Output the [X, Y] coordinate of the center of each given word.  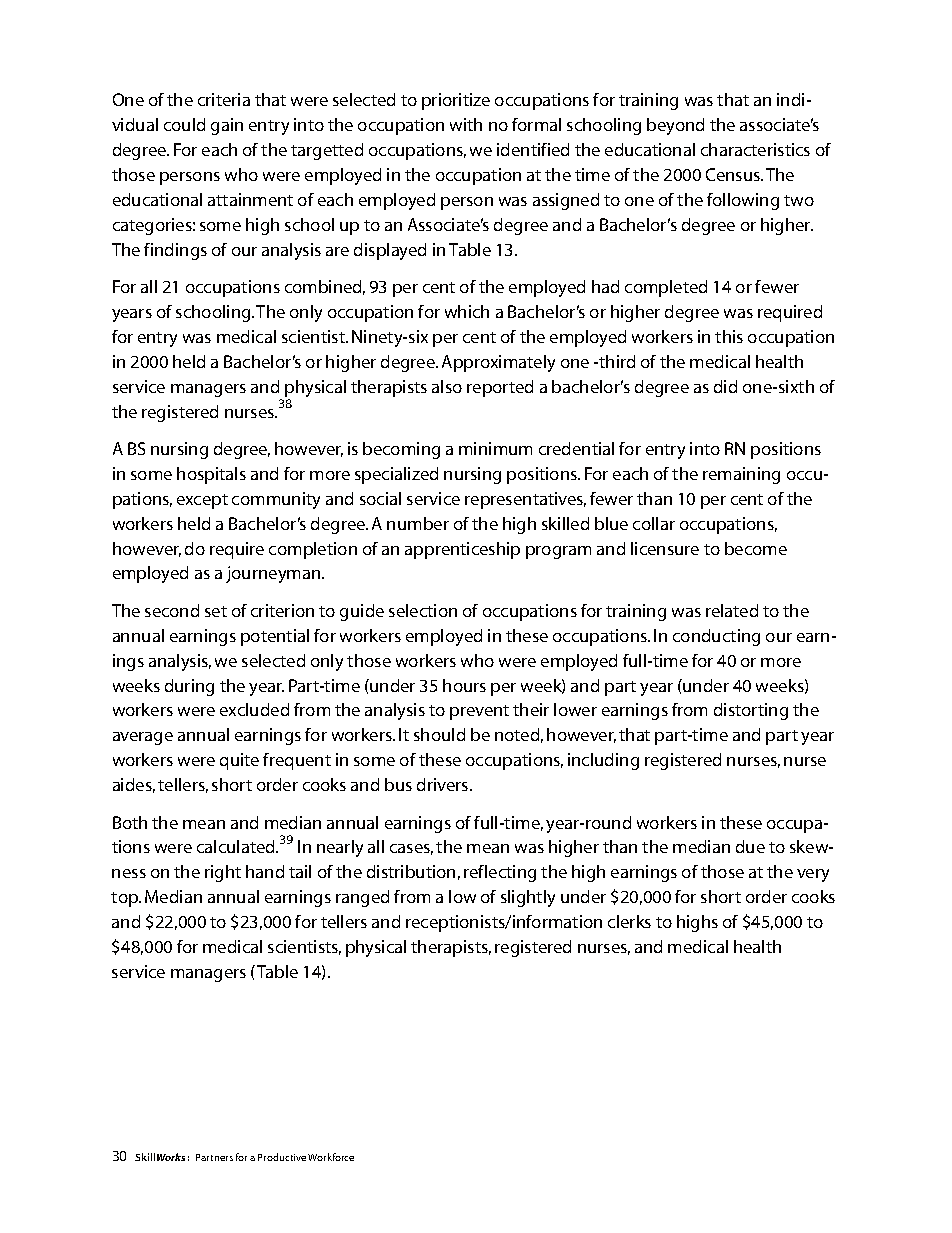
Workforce [331, 1157]
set [216, 611]
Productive [282, 1157]
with [466, 124]
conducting [716, 637]
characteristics [755, 149]
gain [227, 126]
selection [423, 610]
